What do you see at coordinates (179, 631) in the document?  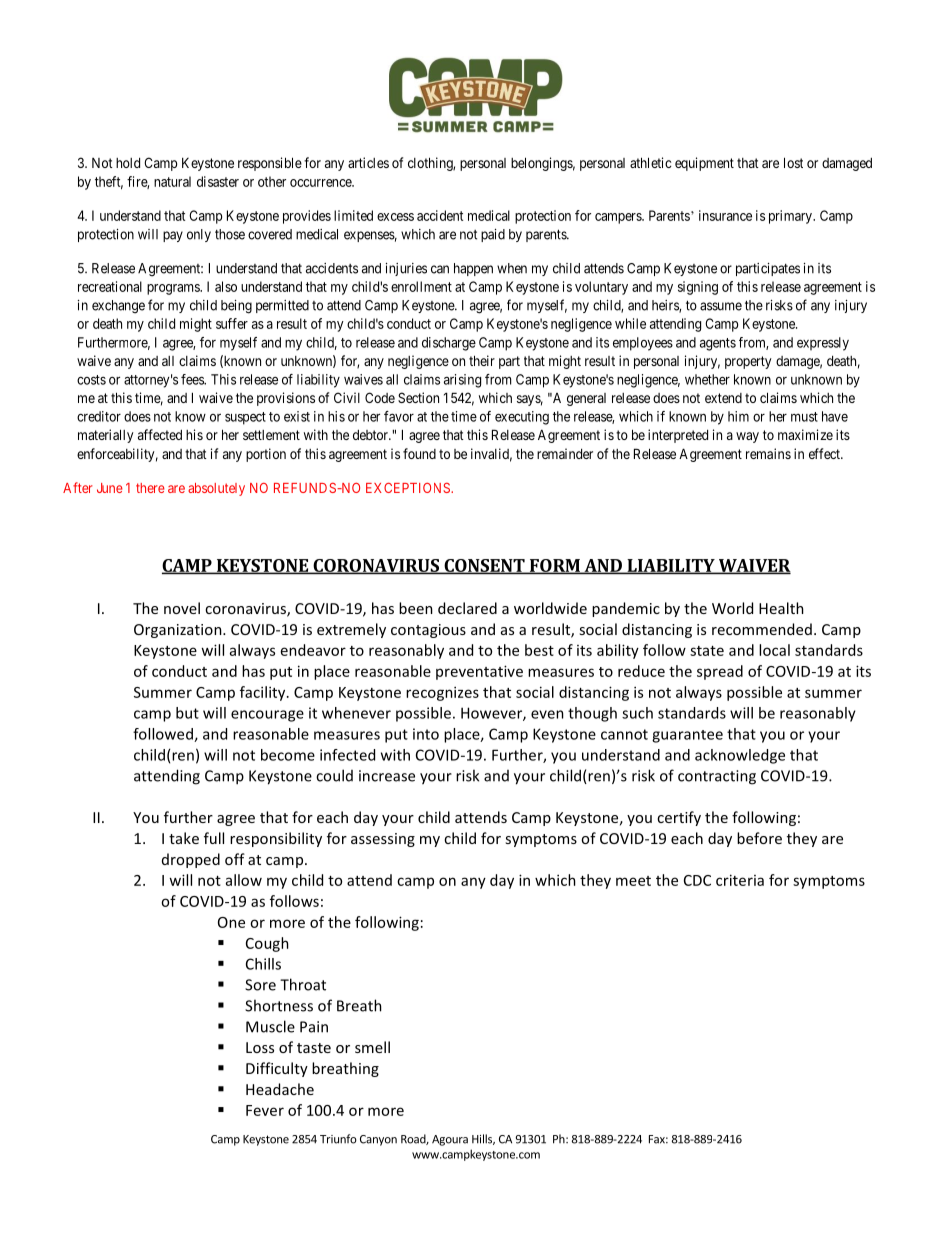 I see `Organization` at bounding box center [179, 631].
